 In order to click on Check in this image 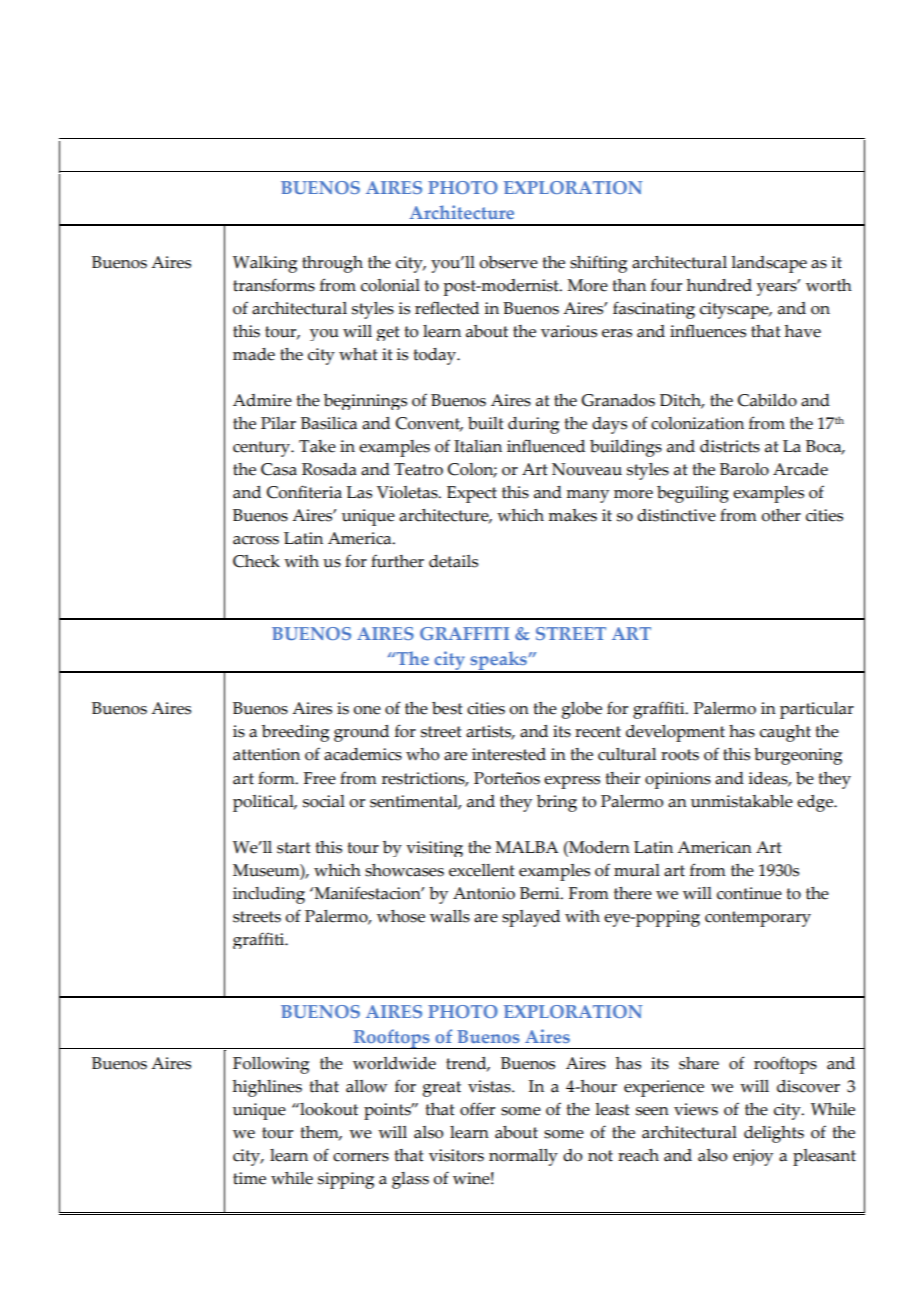, I will do `click(256, 561)`.
